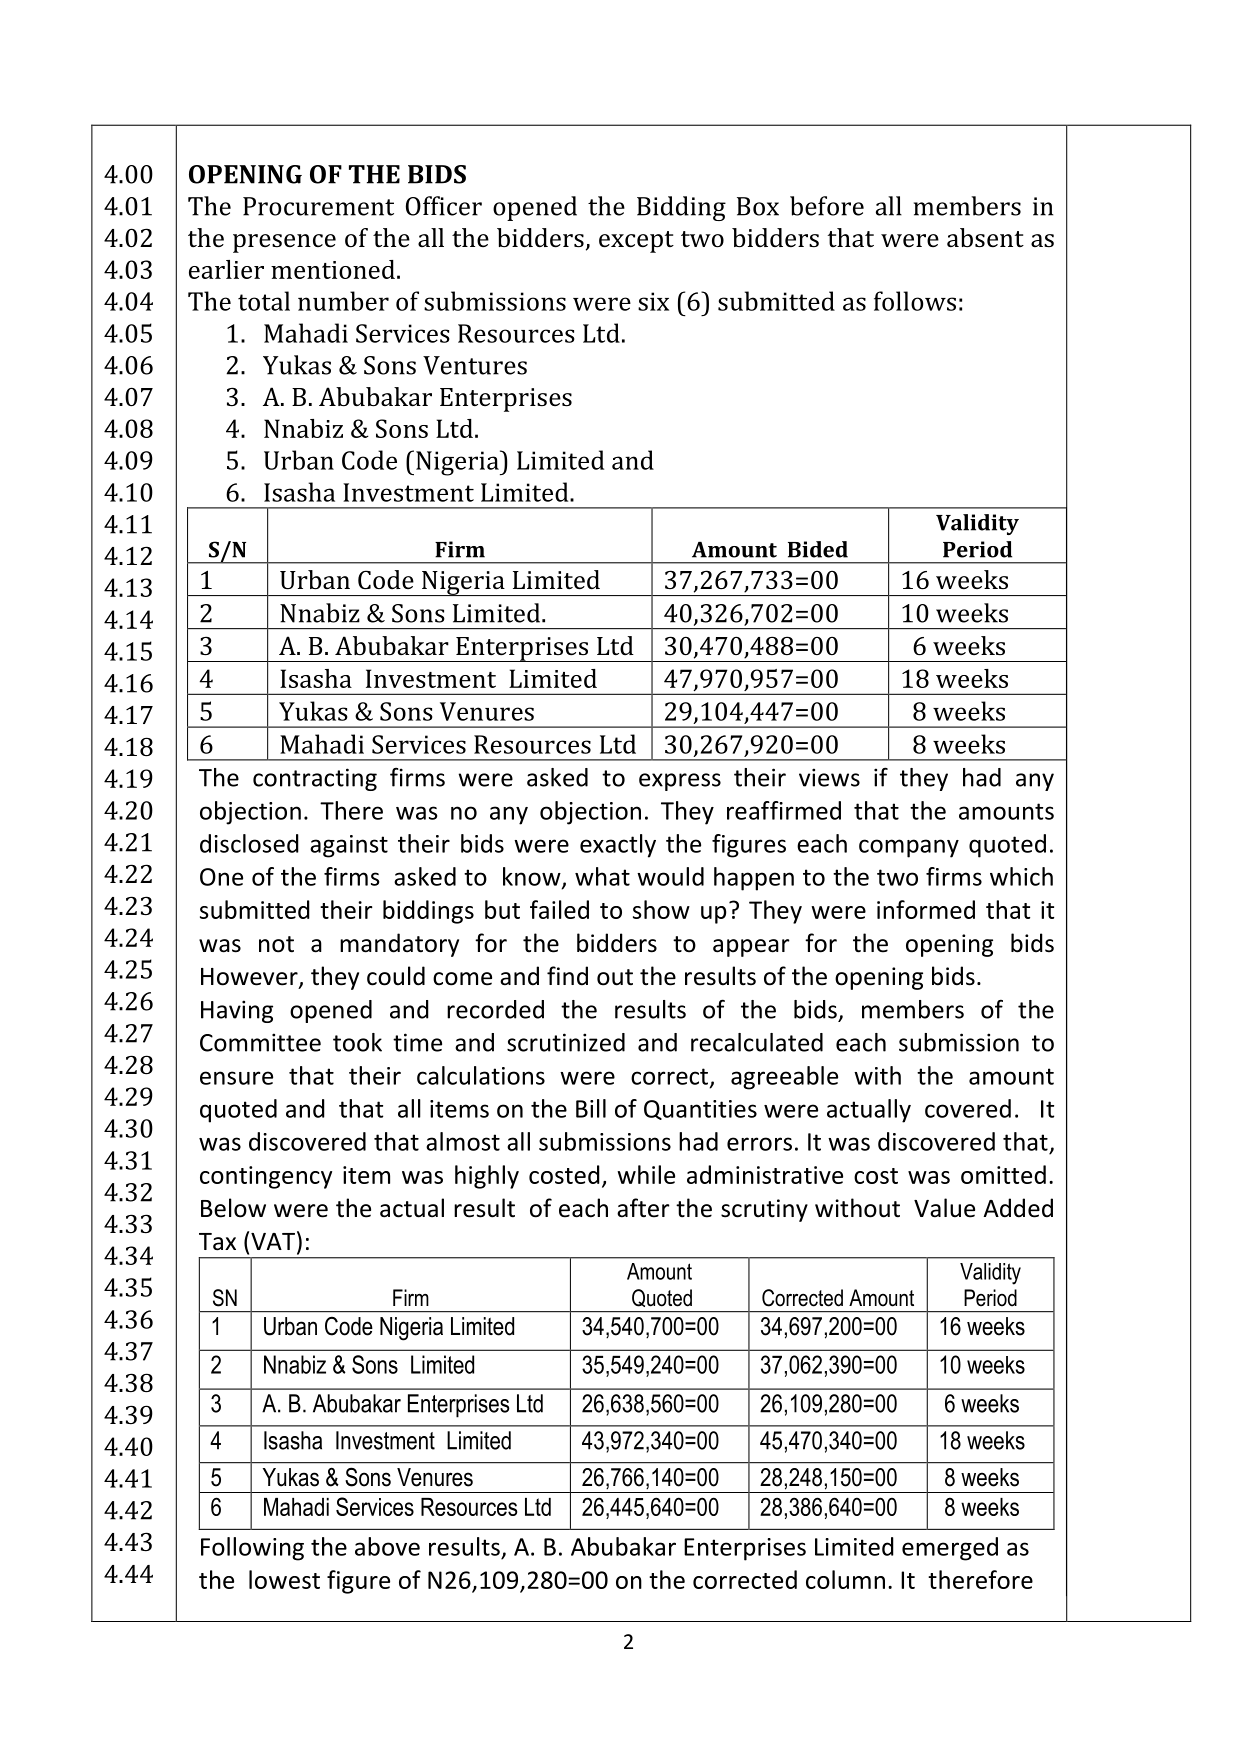 The height and width of the document is (1757, 1242). Describe the element at coordinates (1003, 1174) in the document. I see `omitted` at that location.
